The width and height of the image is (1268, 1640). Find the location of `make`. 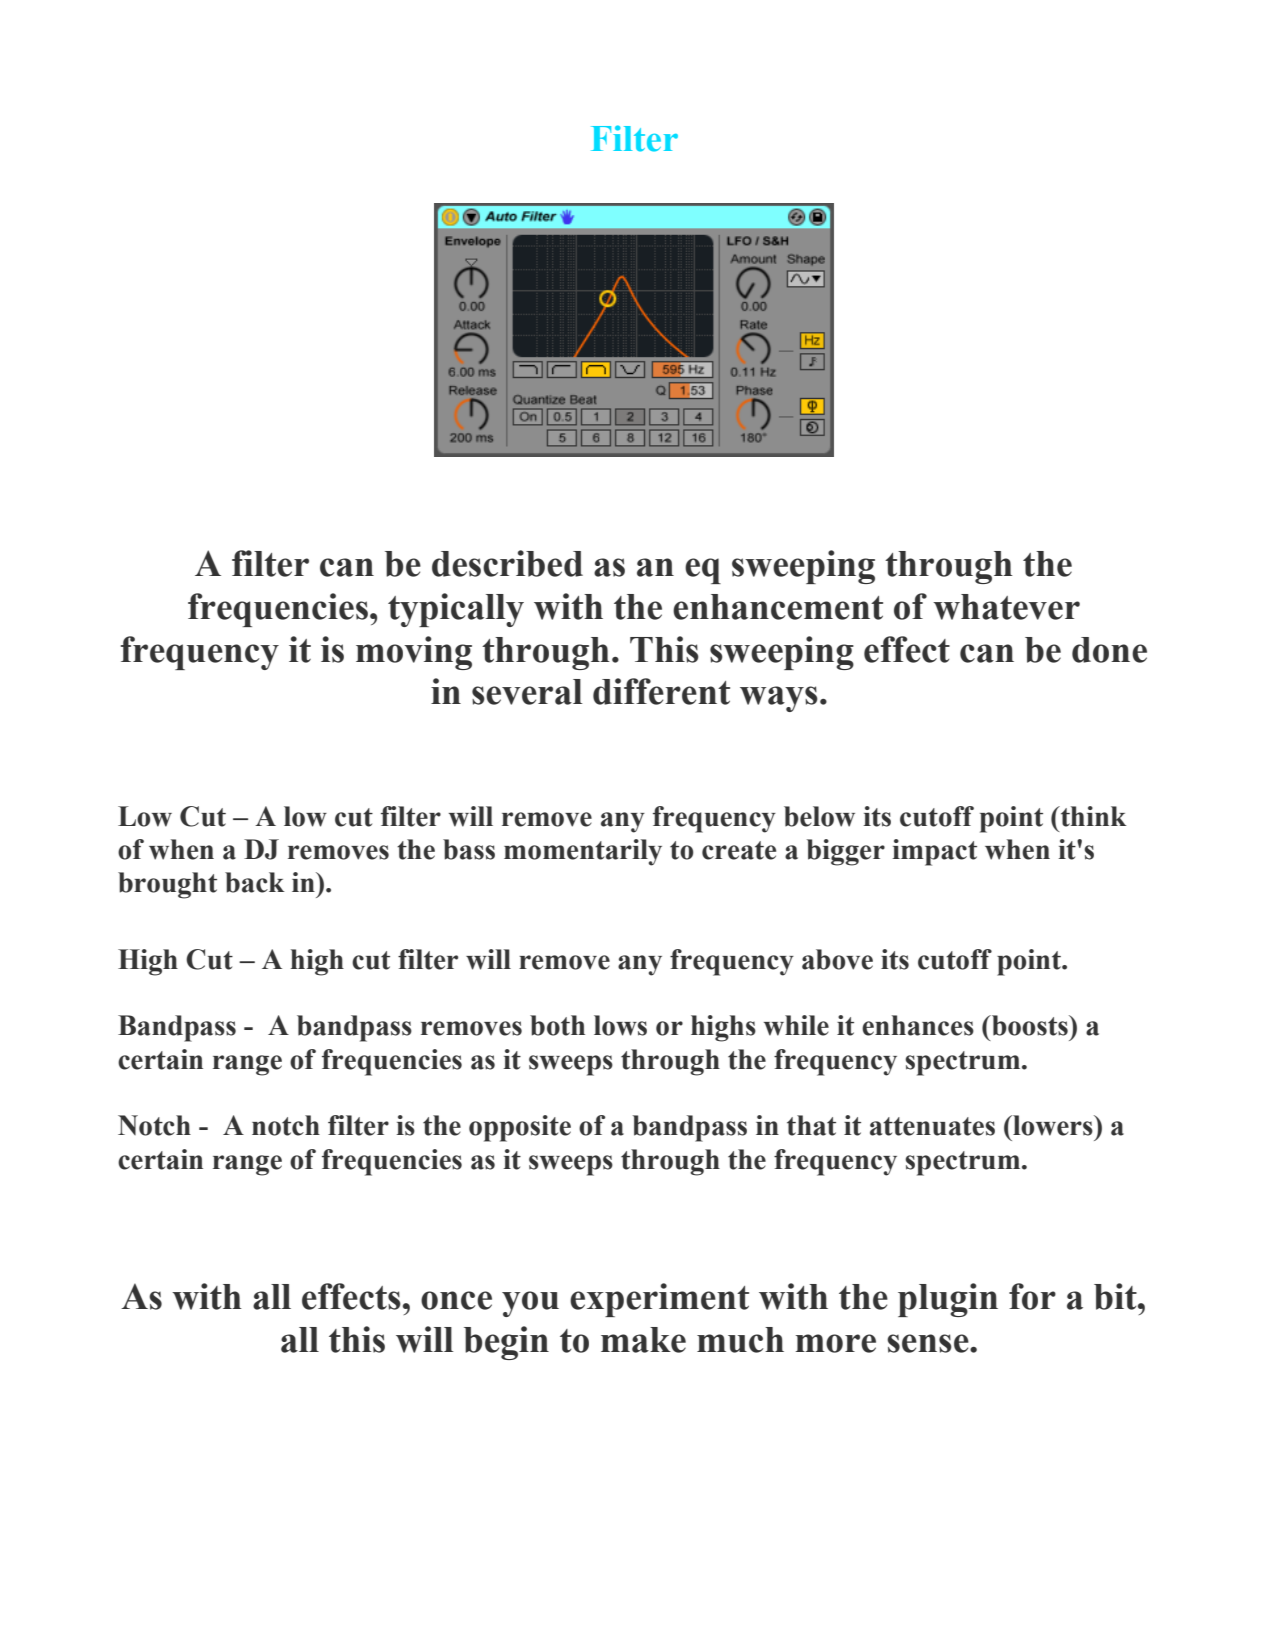

make is located at coordinates (643, 1340).
